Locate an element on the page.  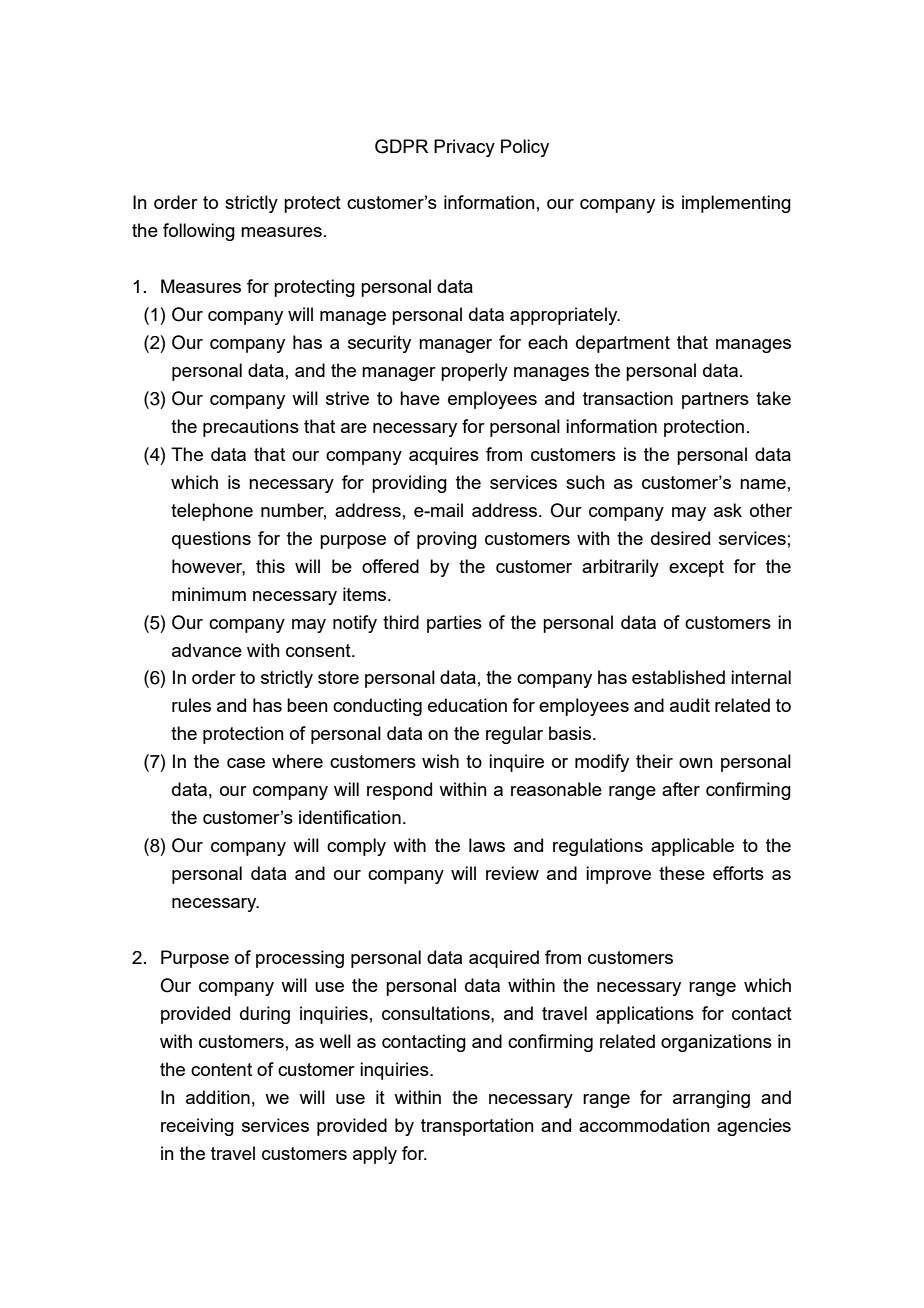
laws is located at coordinates (487, 845).
